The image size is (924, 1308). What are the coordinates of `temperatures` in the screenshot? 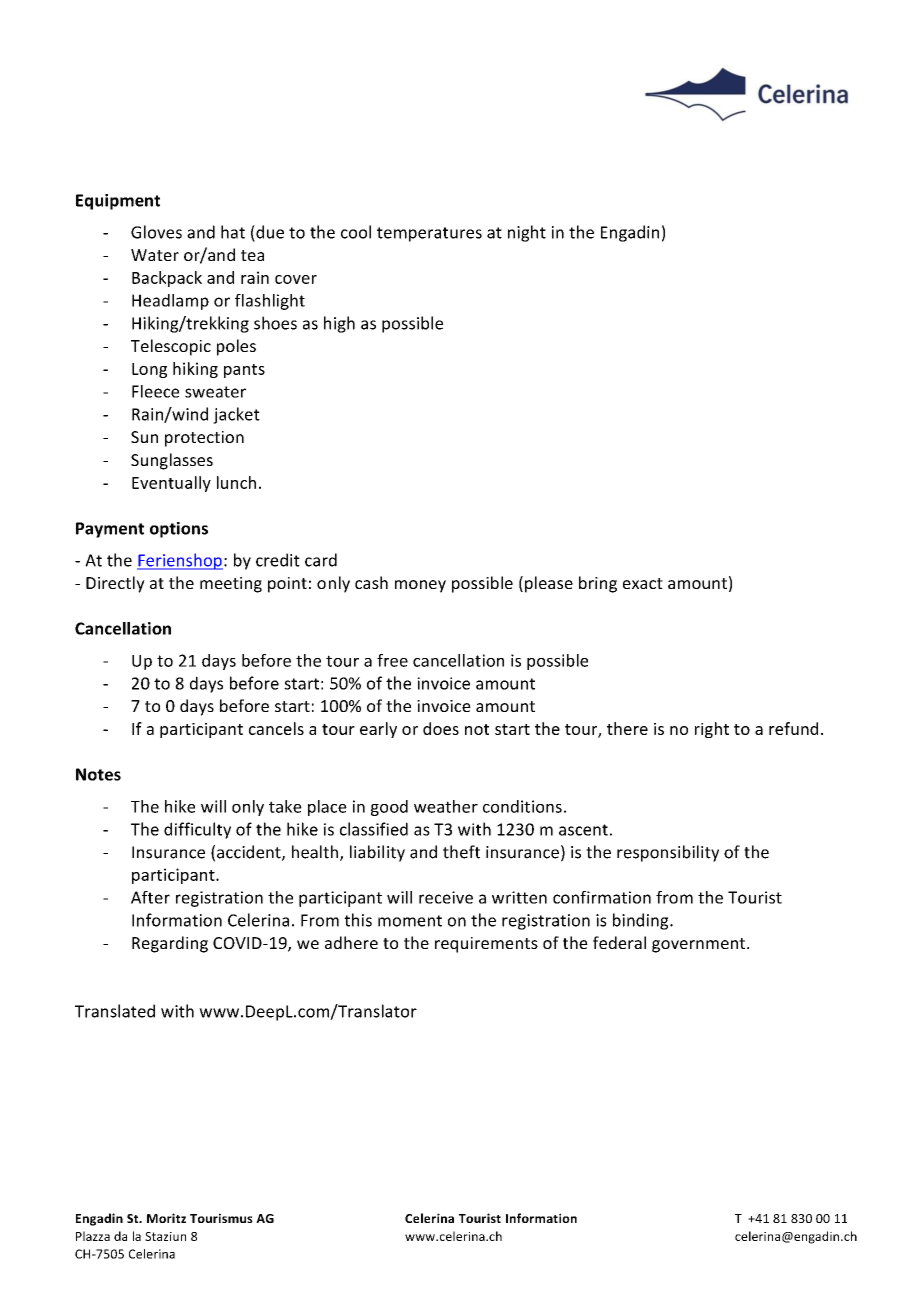 It's located at (429, 234).
